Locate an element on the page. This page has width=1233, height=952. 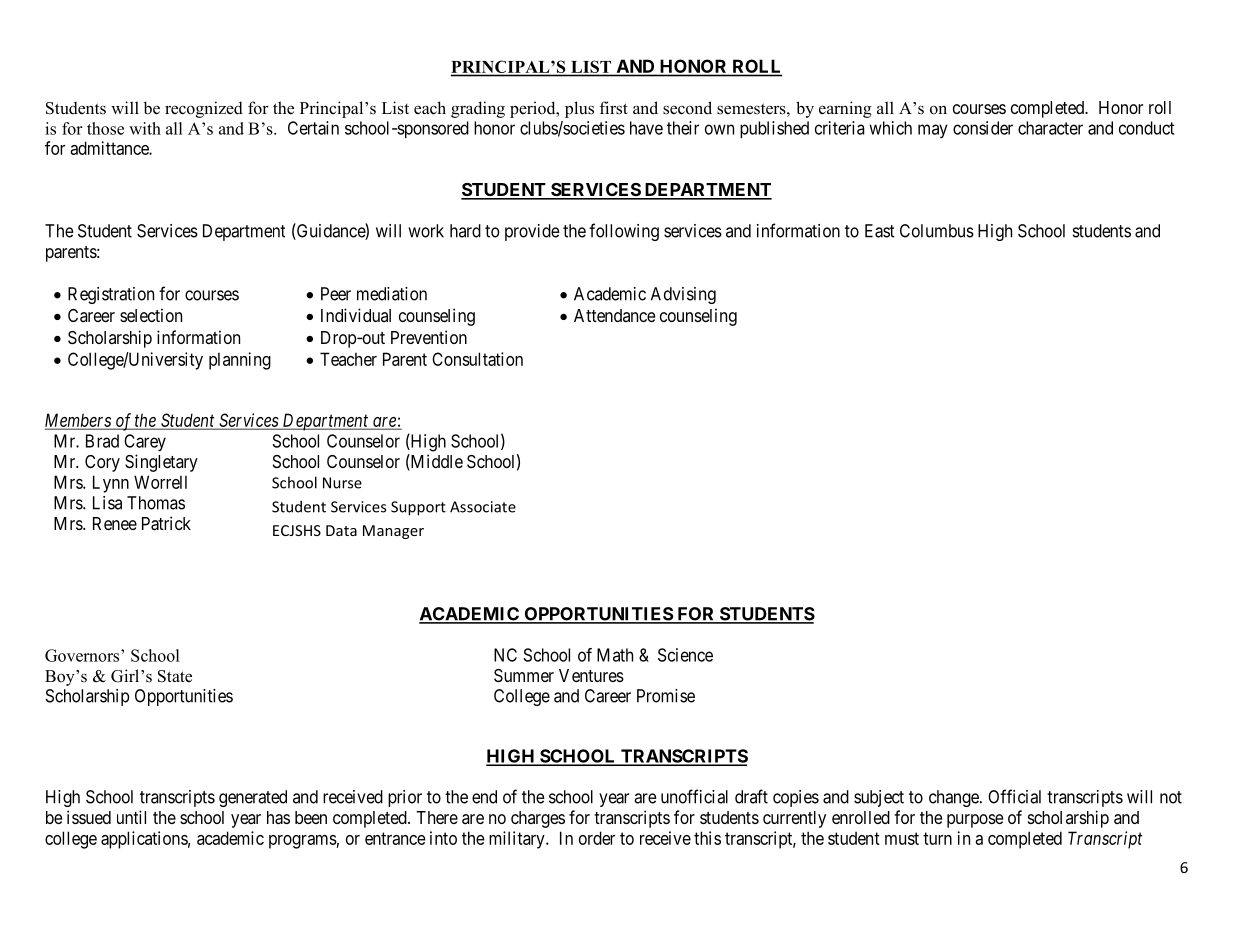
Attendance is located at coordinates (614, 315).
